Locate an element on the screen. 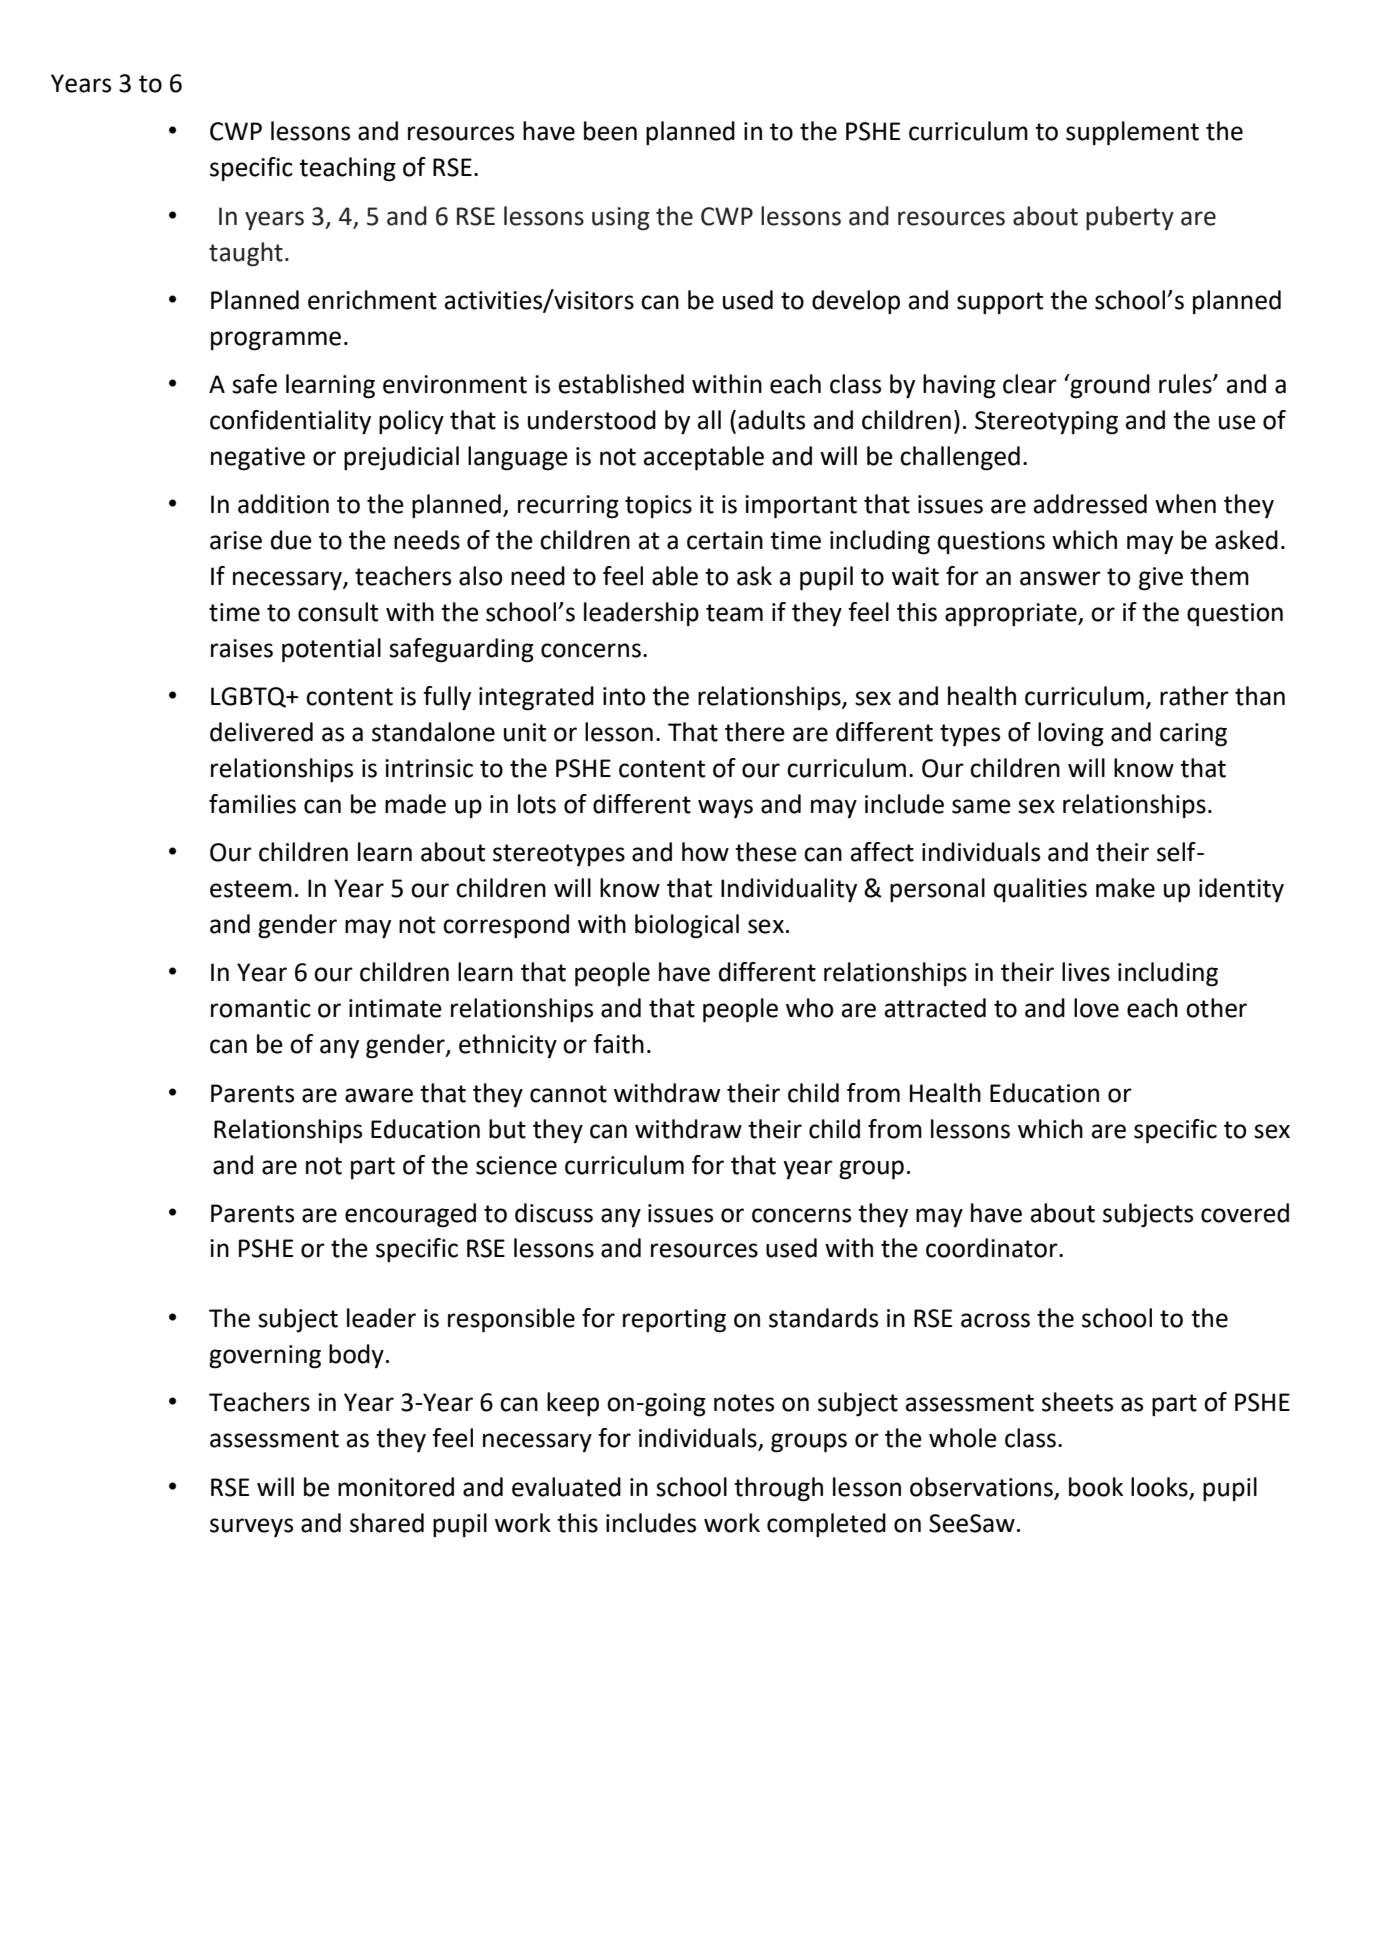  monitored is located at coordinates (396, 1487).
